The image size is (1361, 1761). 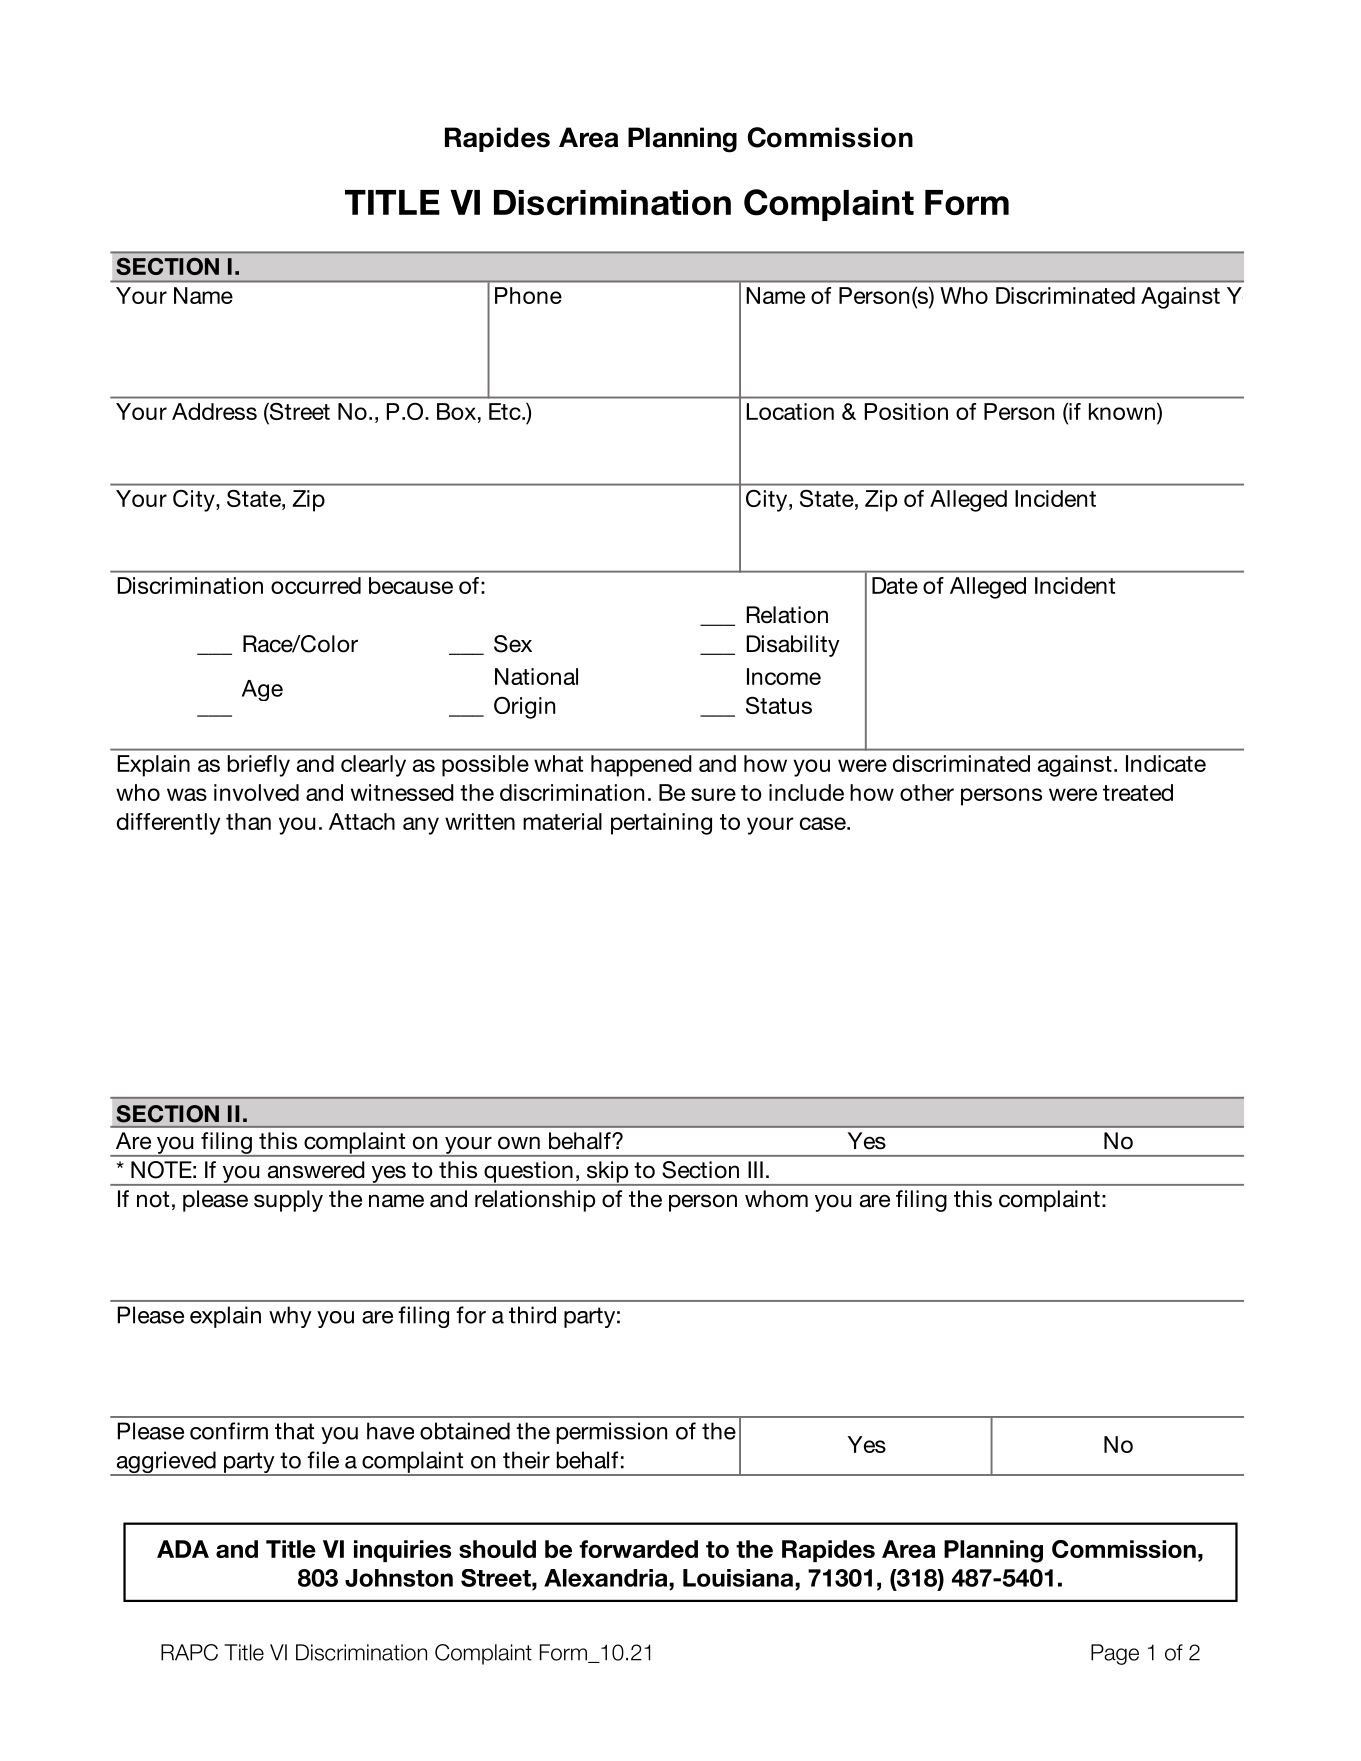 I want to click on Page, so click(x=1115, y=1654).
